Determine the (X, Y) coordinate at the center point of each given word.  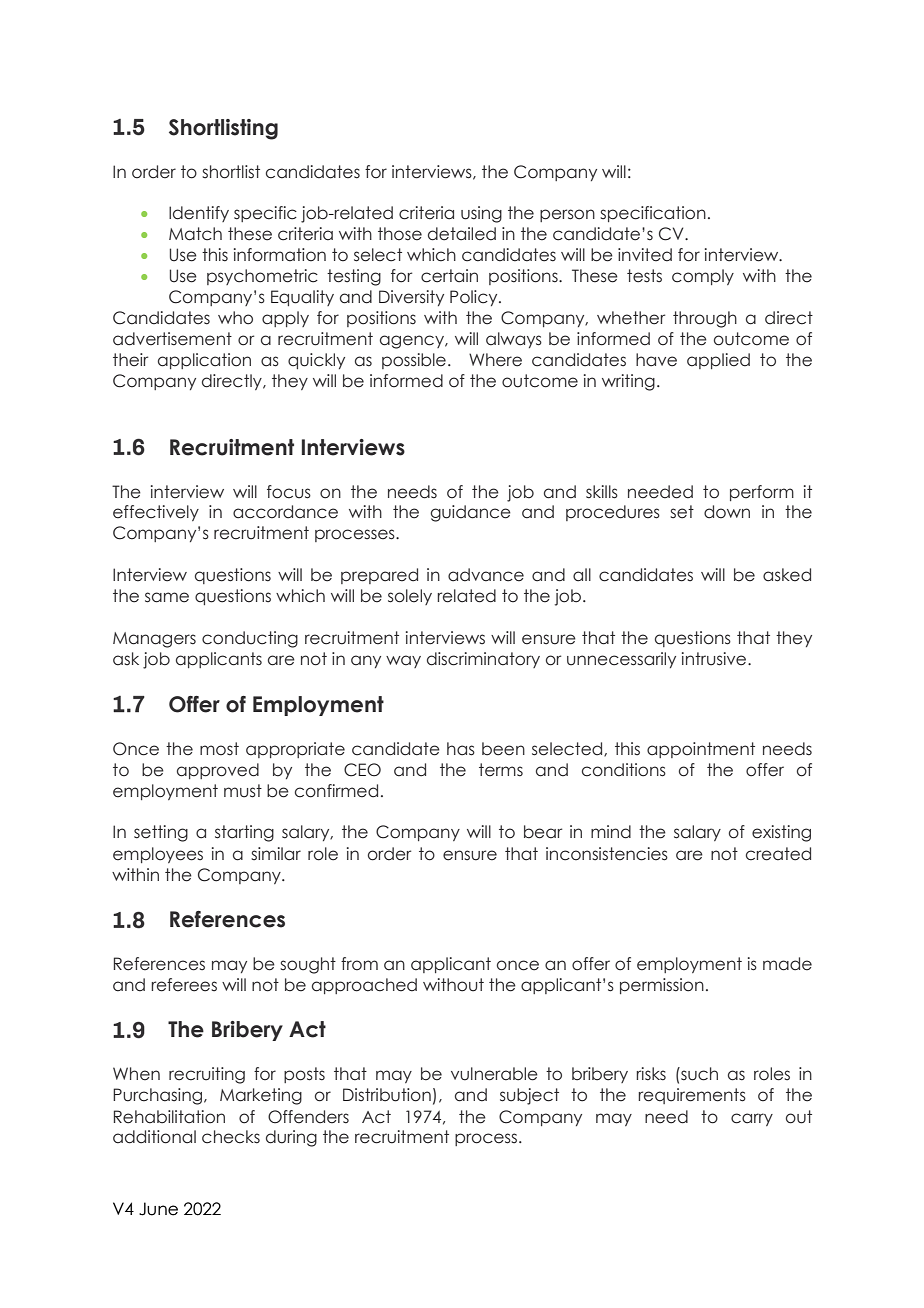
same (167, 597)
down (727, 512)
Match (195, 234)
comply (703, 277)
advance (486, 575)
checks (231, 1137)
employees (158, 855)
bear (543, 832)
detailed (462, 234)
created (778, 854)
